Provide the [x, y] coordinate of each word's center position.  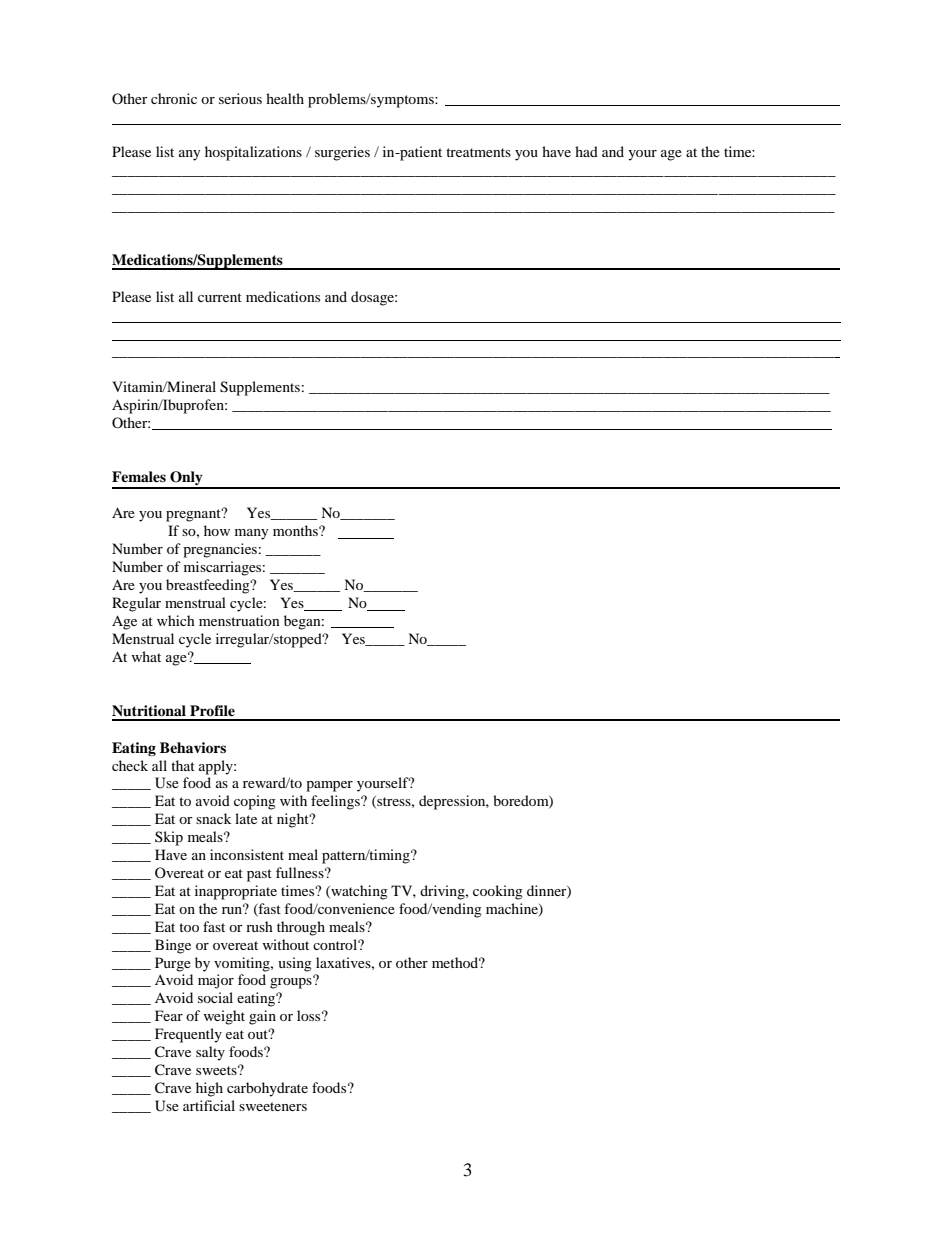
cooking [498, 892]
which [176, 620]
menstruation [239, 620]
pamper [329, 786]
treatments [478, 152]
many [252, 534]
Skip [169, 838]
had [586, 151]
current [220, 297]
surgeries [342, 153]
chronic [174, 98]
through [301, 928]
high [209, 1089]
